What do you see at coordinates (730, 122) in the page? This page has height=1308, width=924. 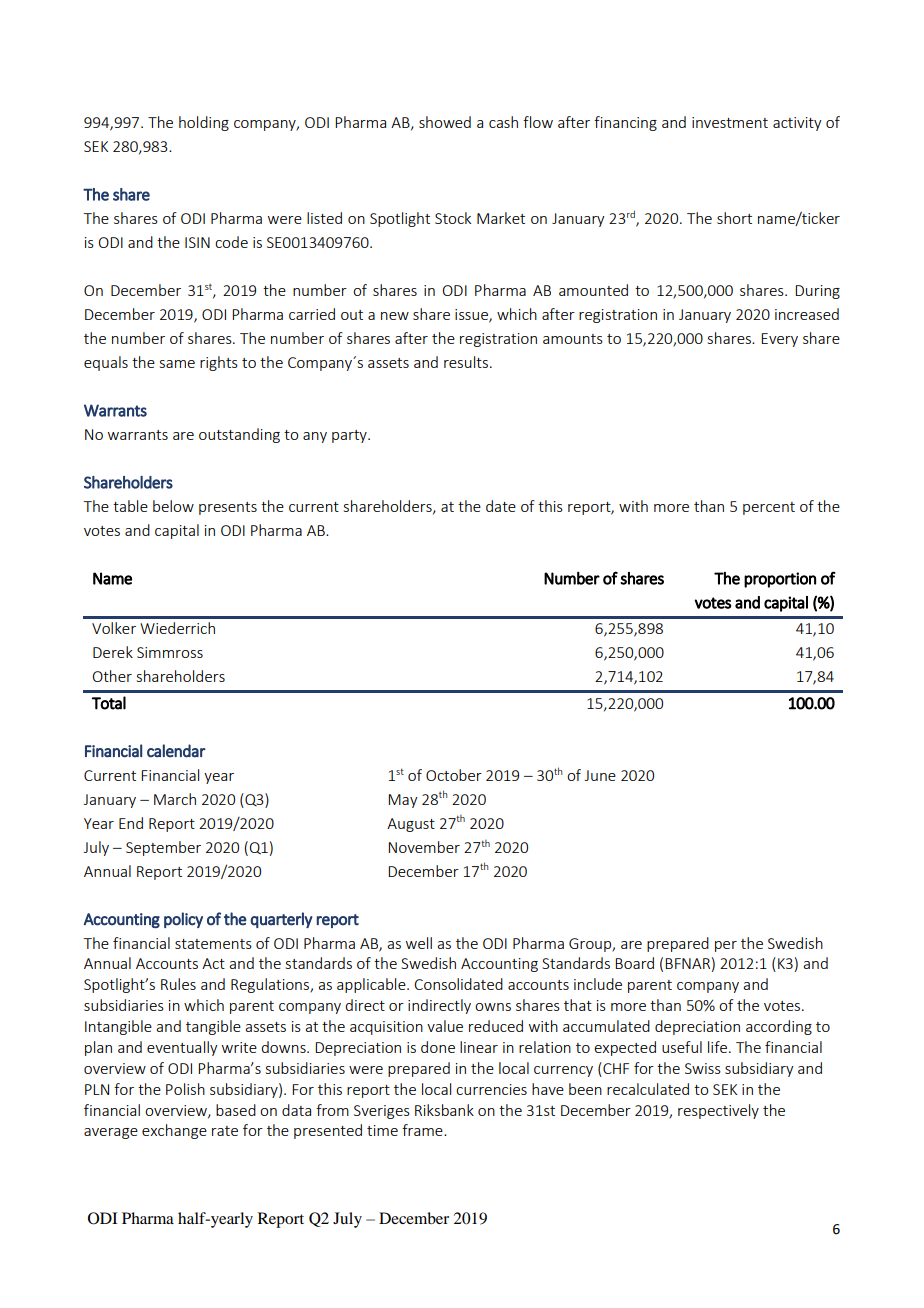 I see `investment` at bounding box center [730, 122].
